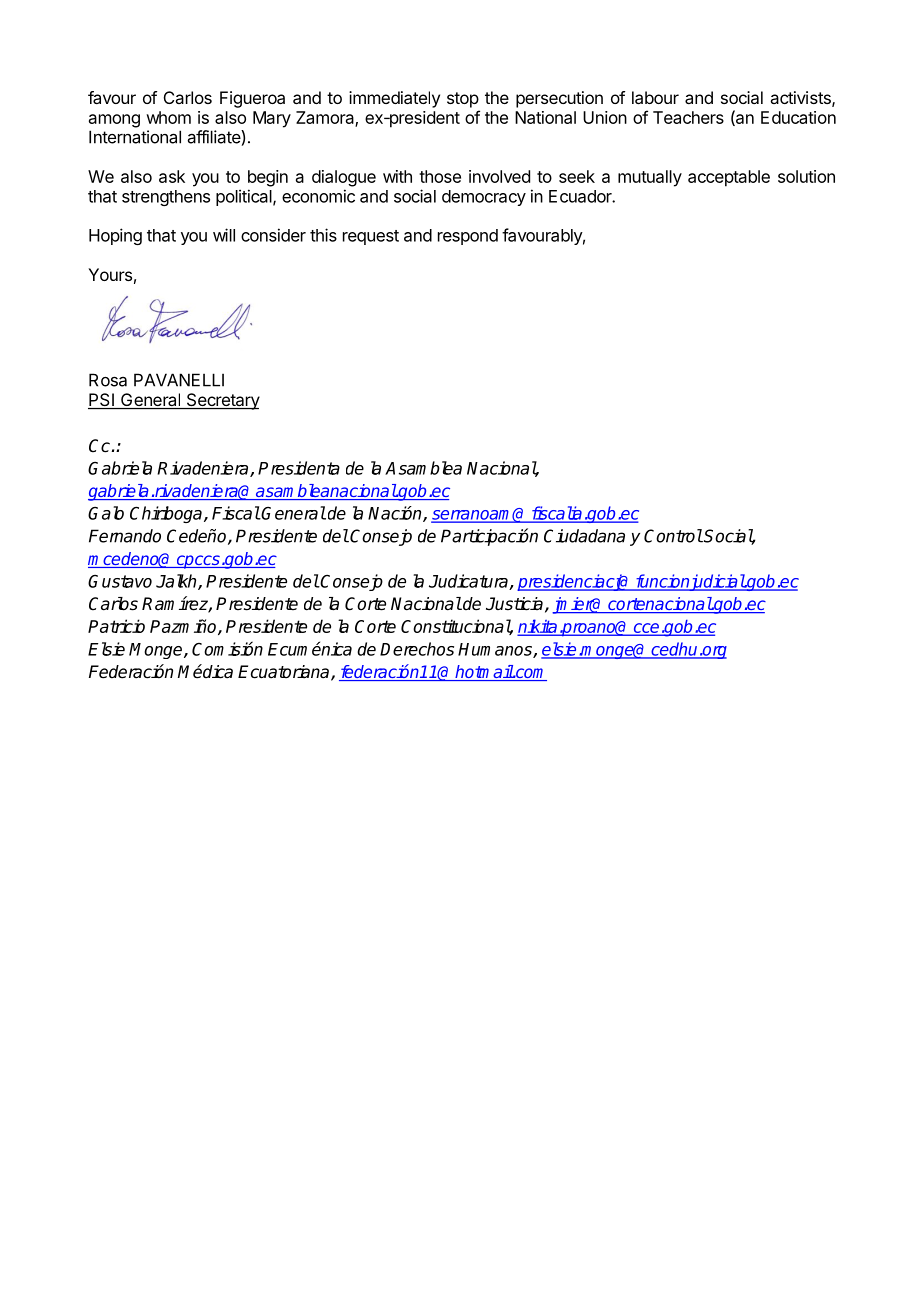  Describe the element at coordinates (108, 380) in the page. I see `Rosa` at that location.
